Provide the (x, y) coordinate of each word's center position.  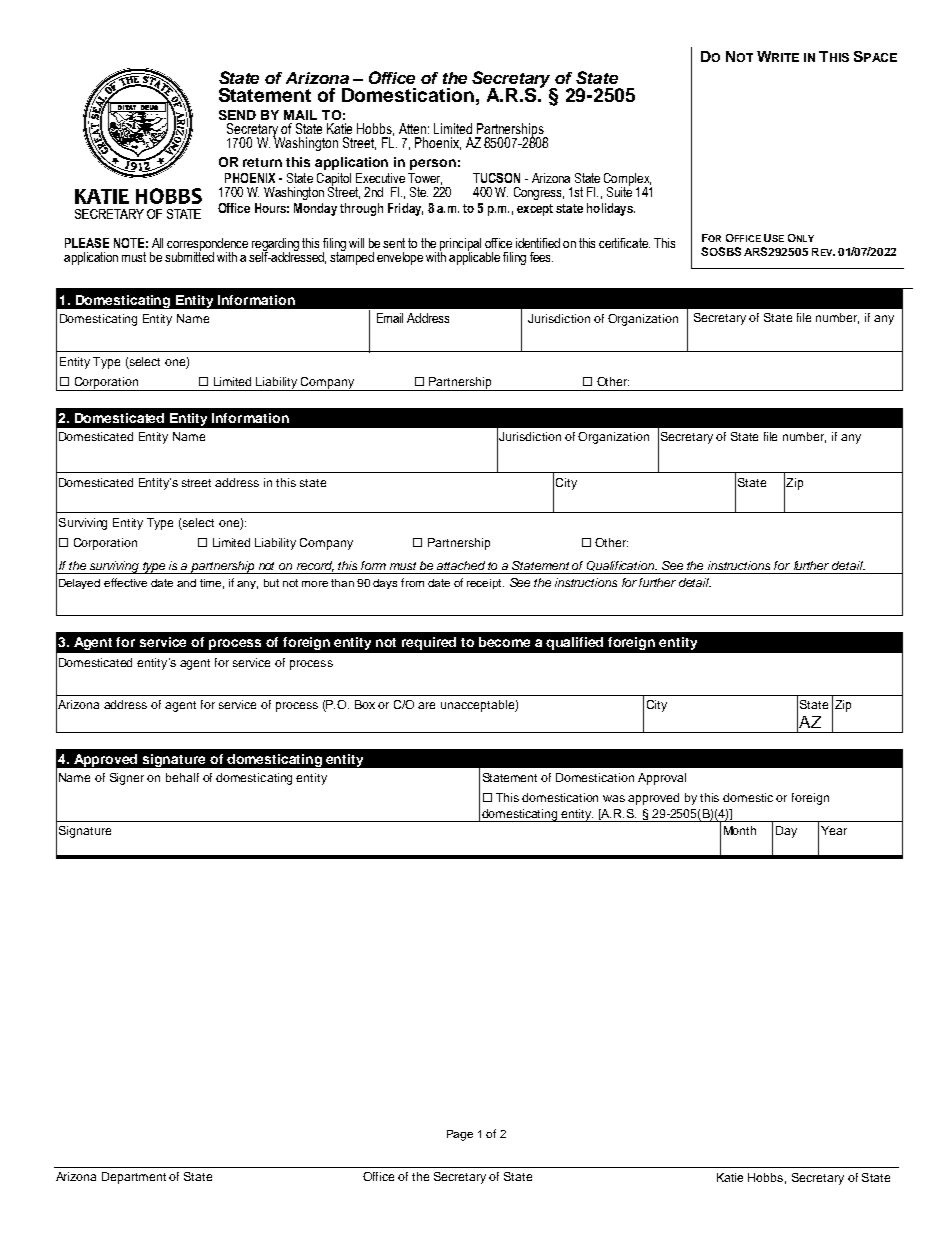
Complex (628, 180)
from (412, 582)
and (186, 583)
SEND (237, 115)
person (433, 164)
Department (134, 1178)
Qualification (622, 566)
